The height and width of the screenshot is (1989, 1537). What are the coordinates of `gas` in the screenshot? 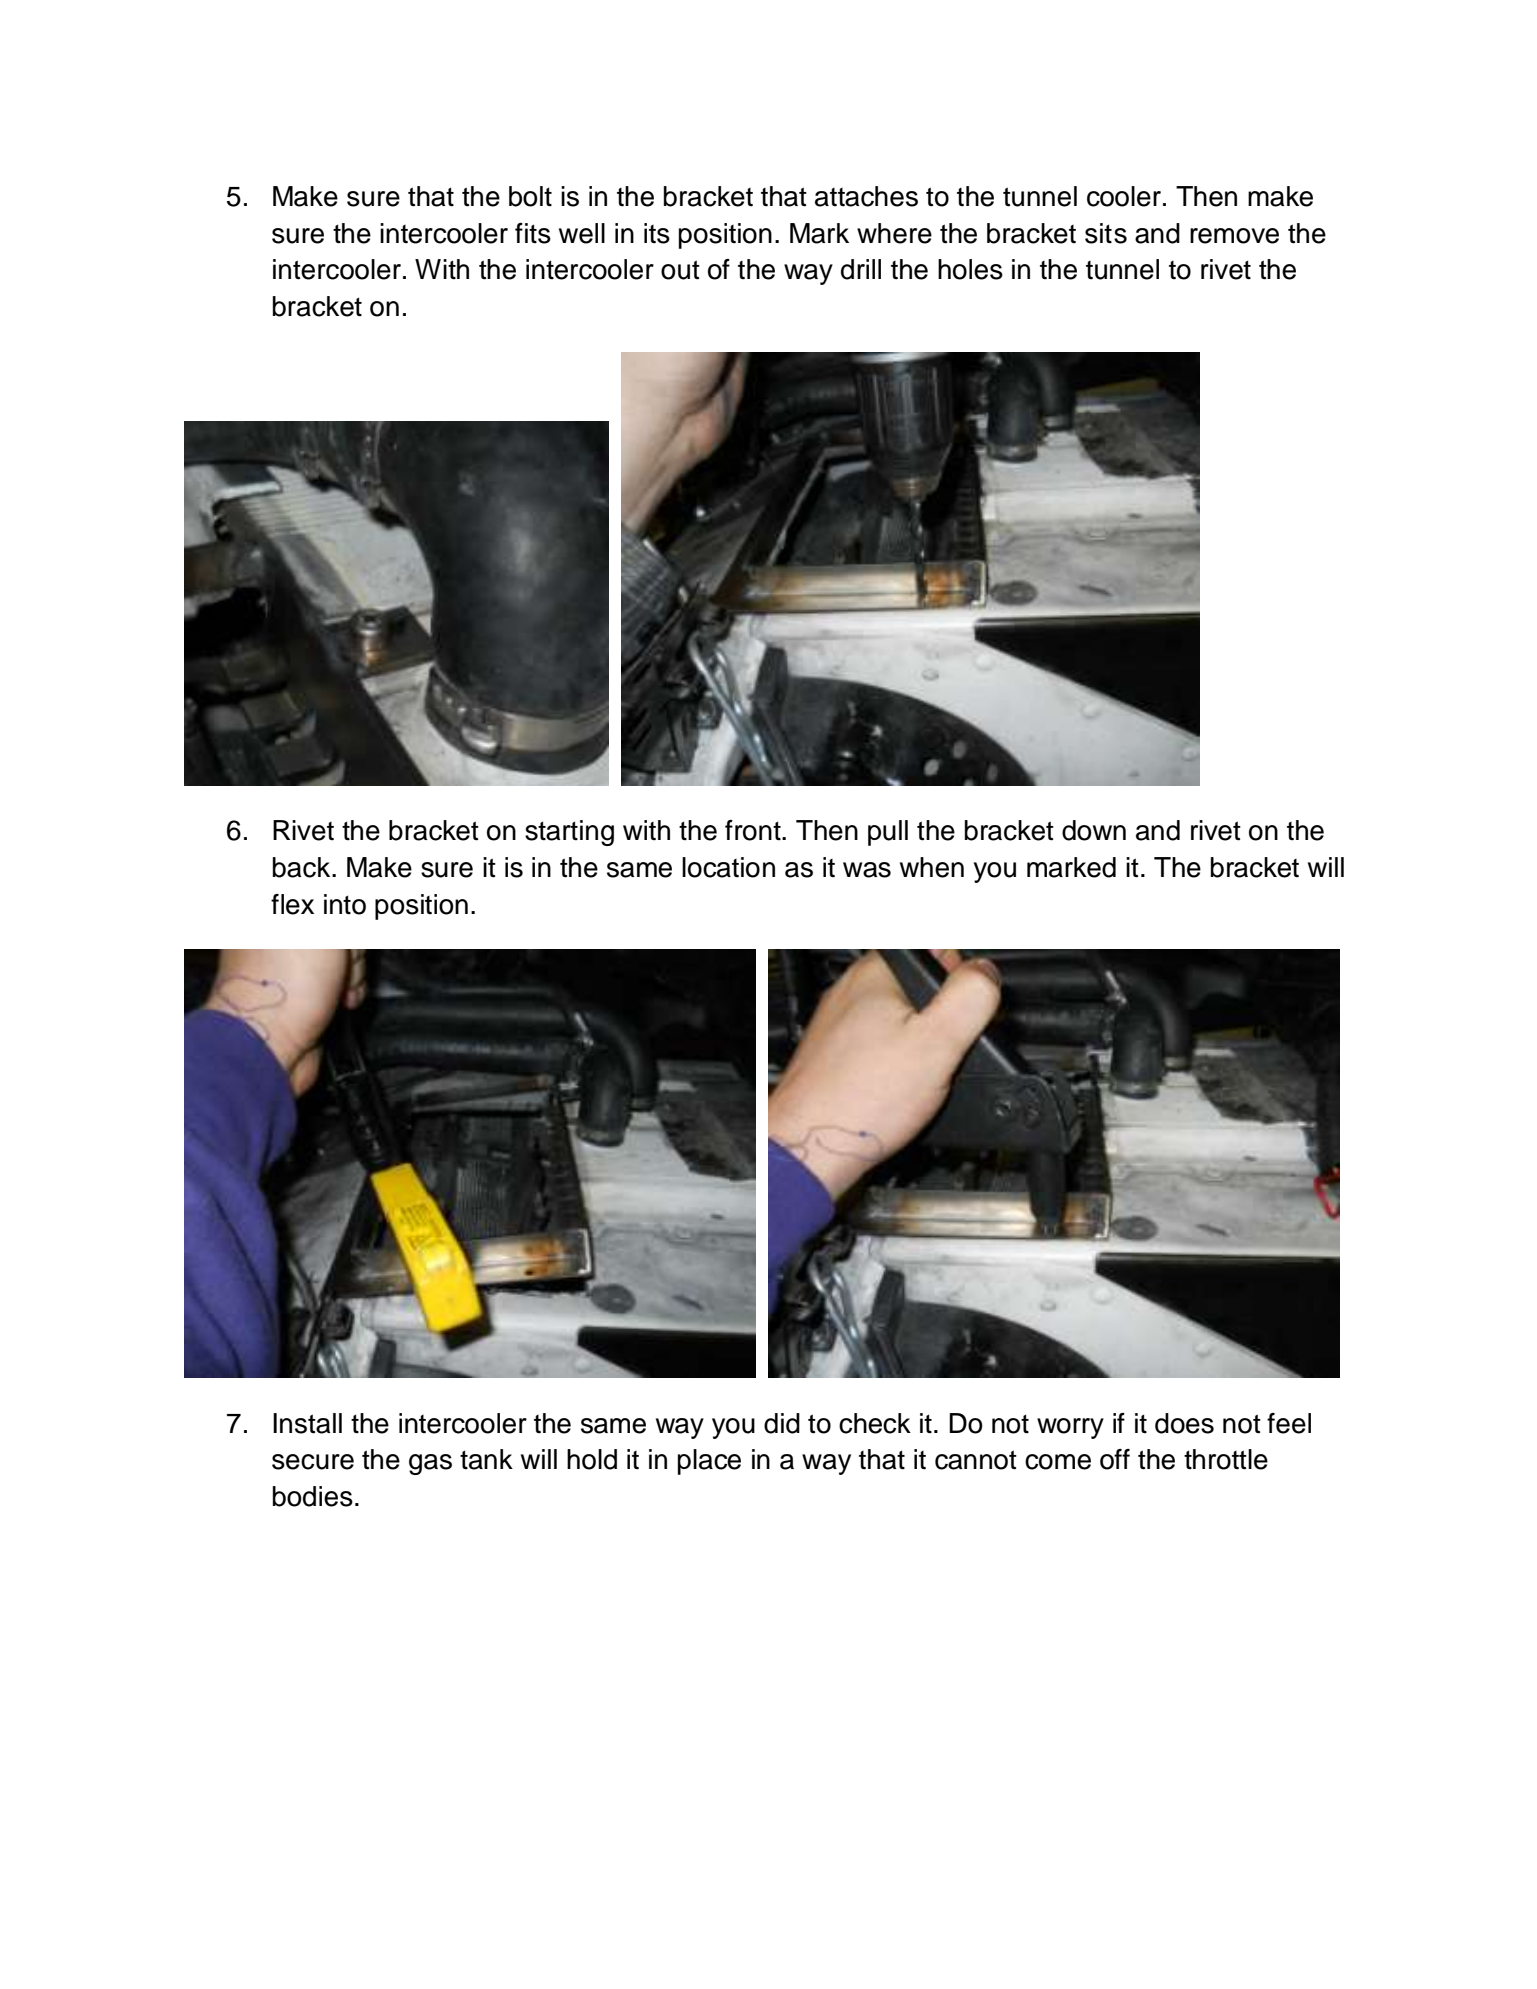 It's located at (430, 1464).
